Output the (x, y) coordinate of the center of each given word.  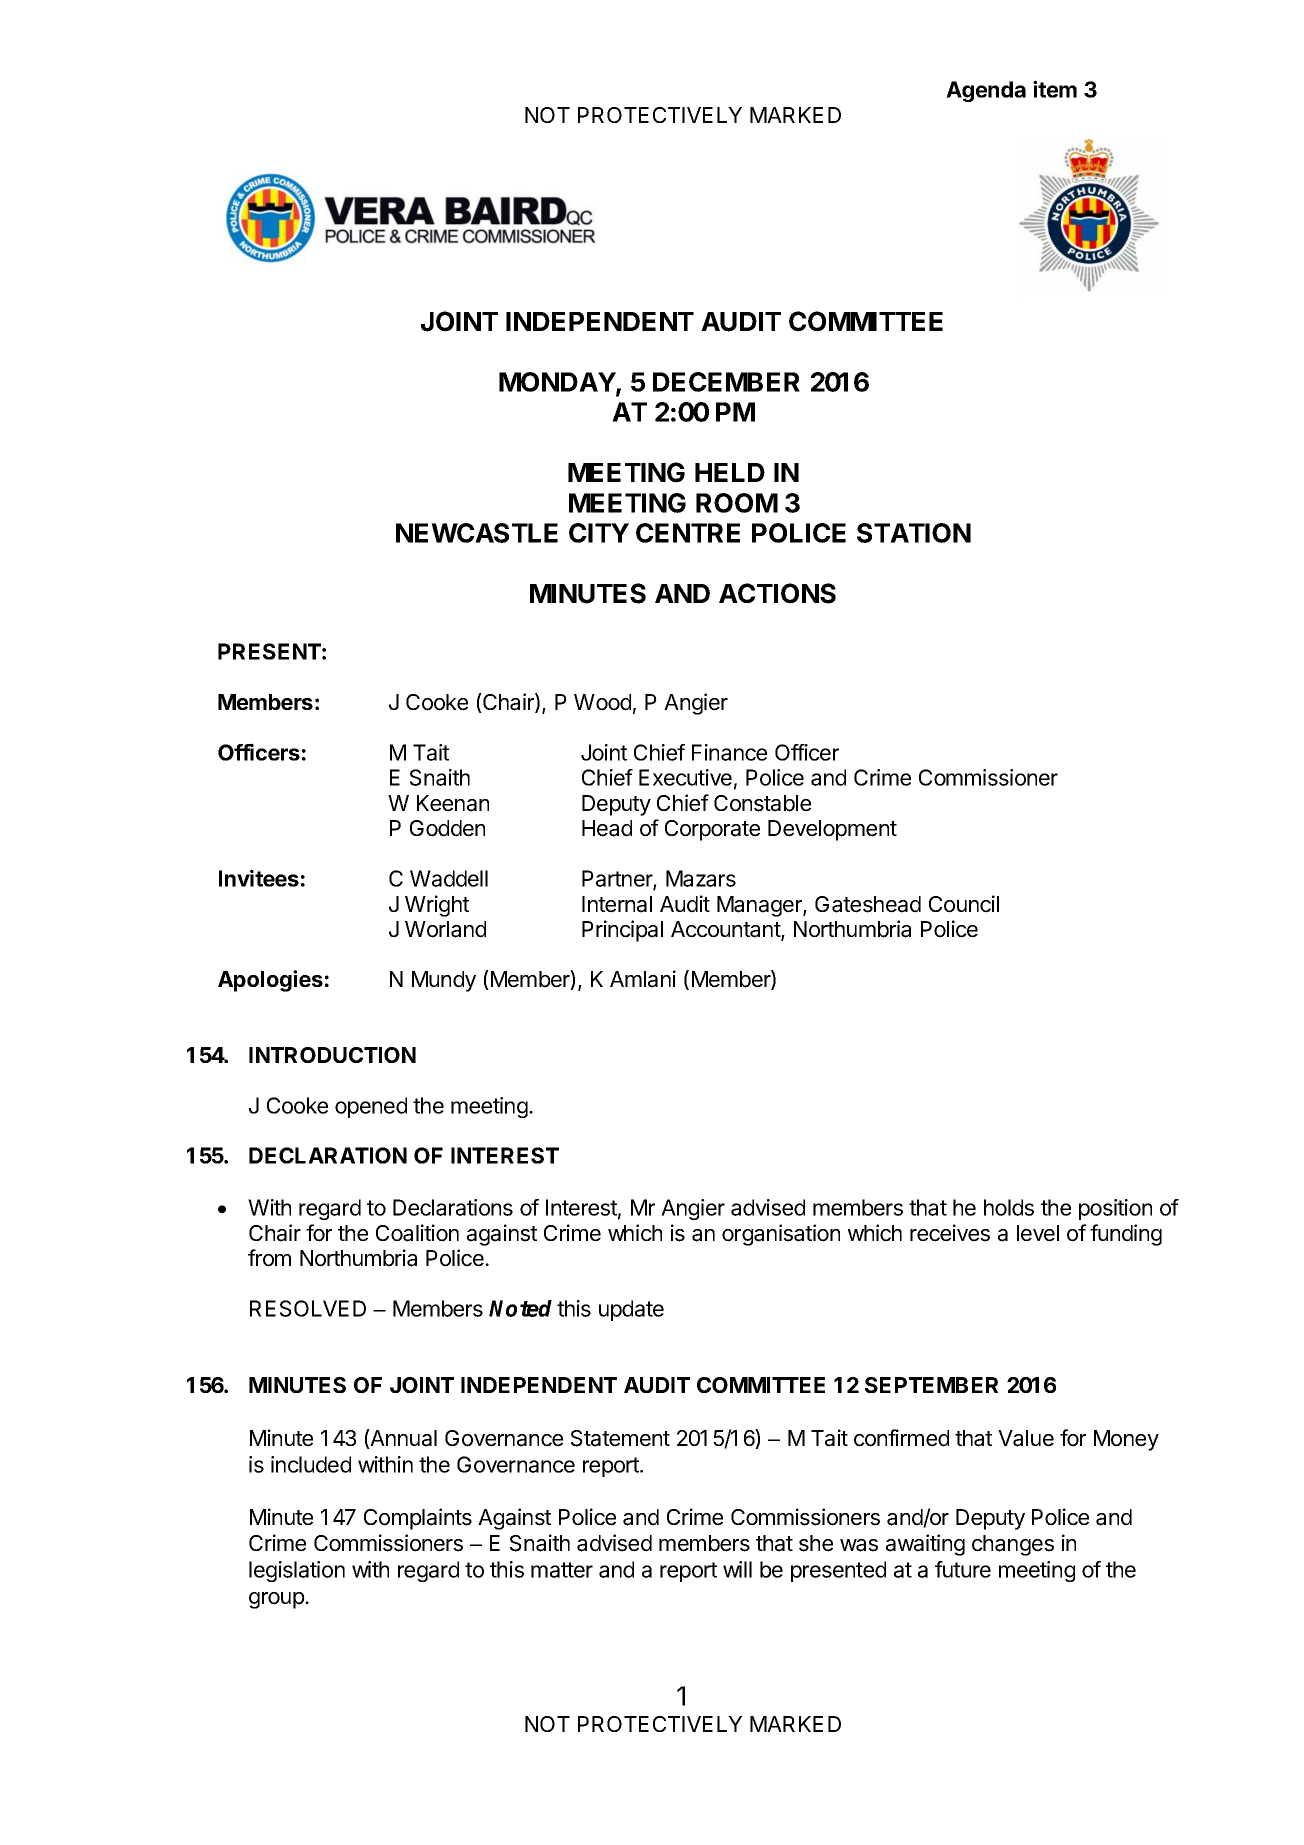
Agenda (986, 91)
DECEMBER (726, 382)
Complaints (418, 1519)
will (737, 1569)
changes (1013, 1545)
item (1055, 89)
